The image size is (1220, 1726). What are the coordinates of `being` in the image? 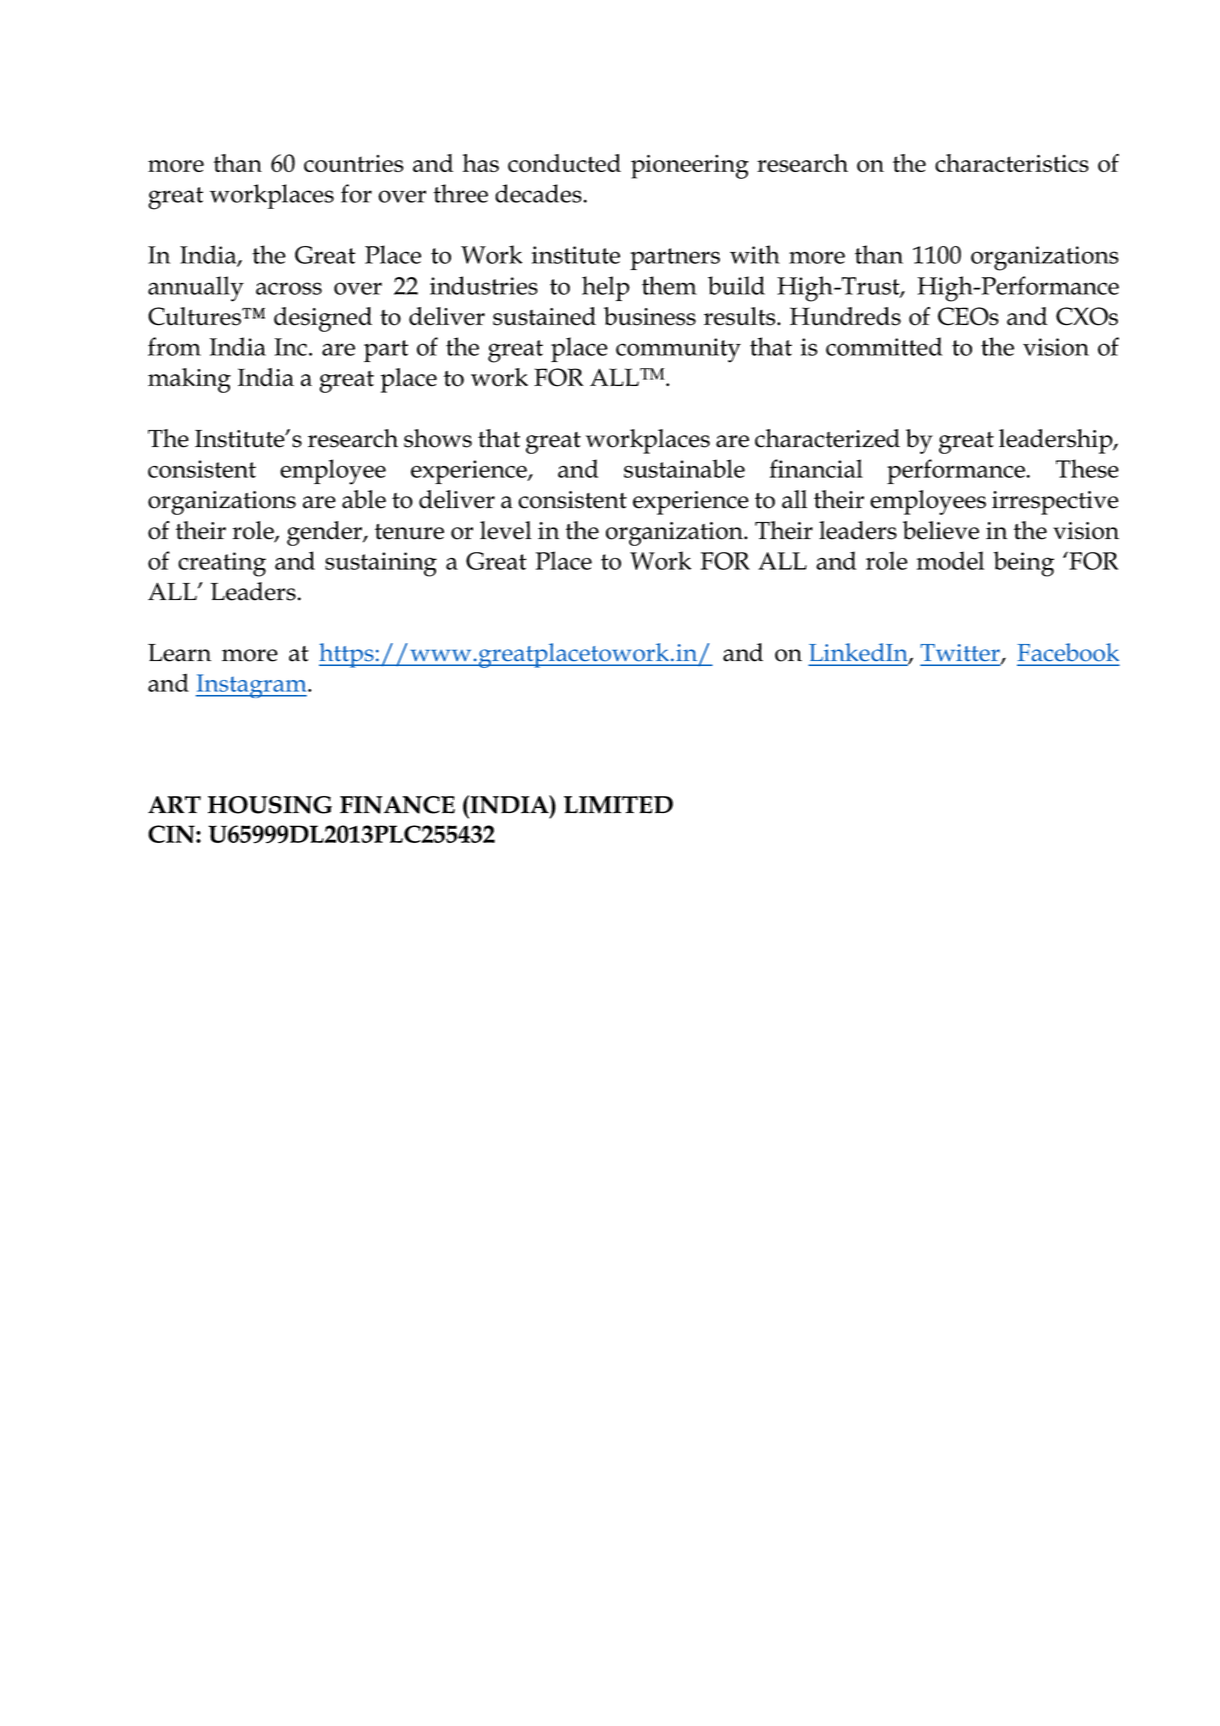 It's located at (1023, 564).
